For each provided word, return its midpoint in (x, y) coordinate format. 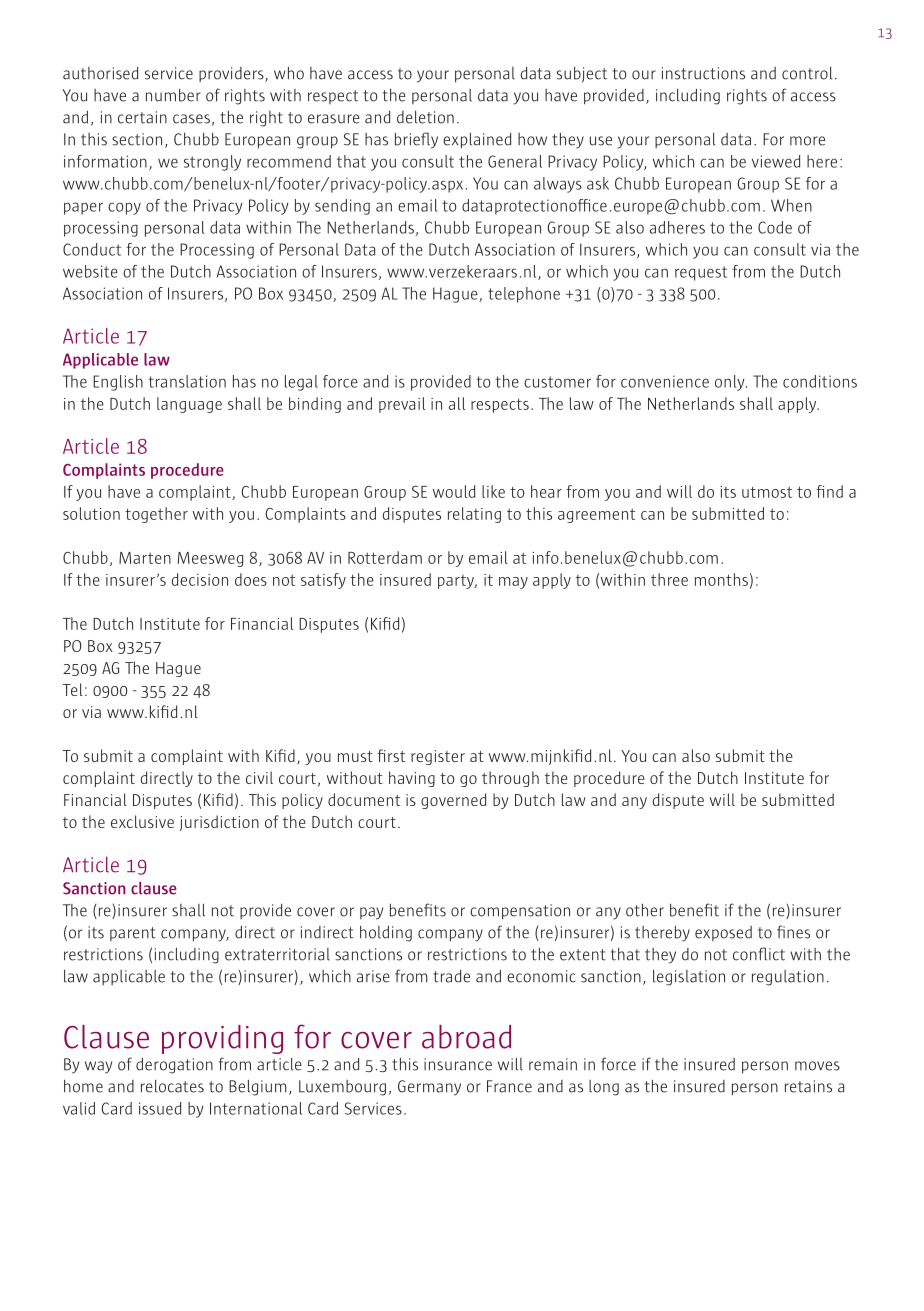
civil (259, 777)
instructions (703, 73)
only (731, 383)
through (510, 779)
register (438, 757)
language (189, 405)
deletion (425, 117)
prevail (402, 405)
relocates (172, 1086)
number (173, 95)
